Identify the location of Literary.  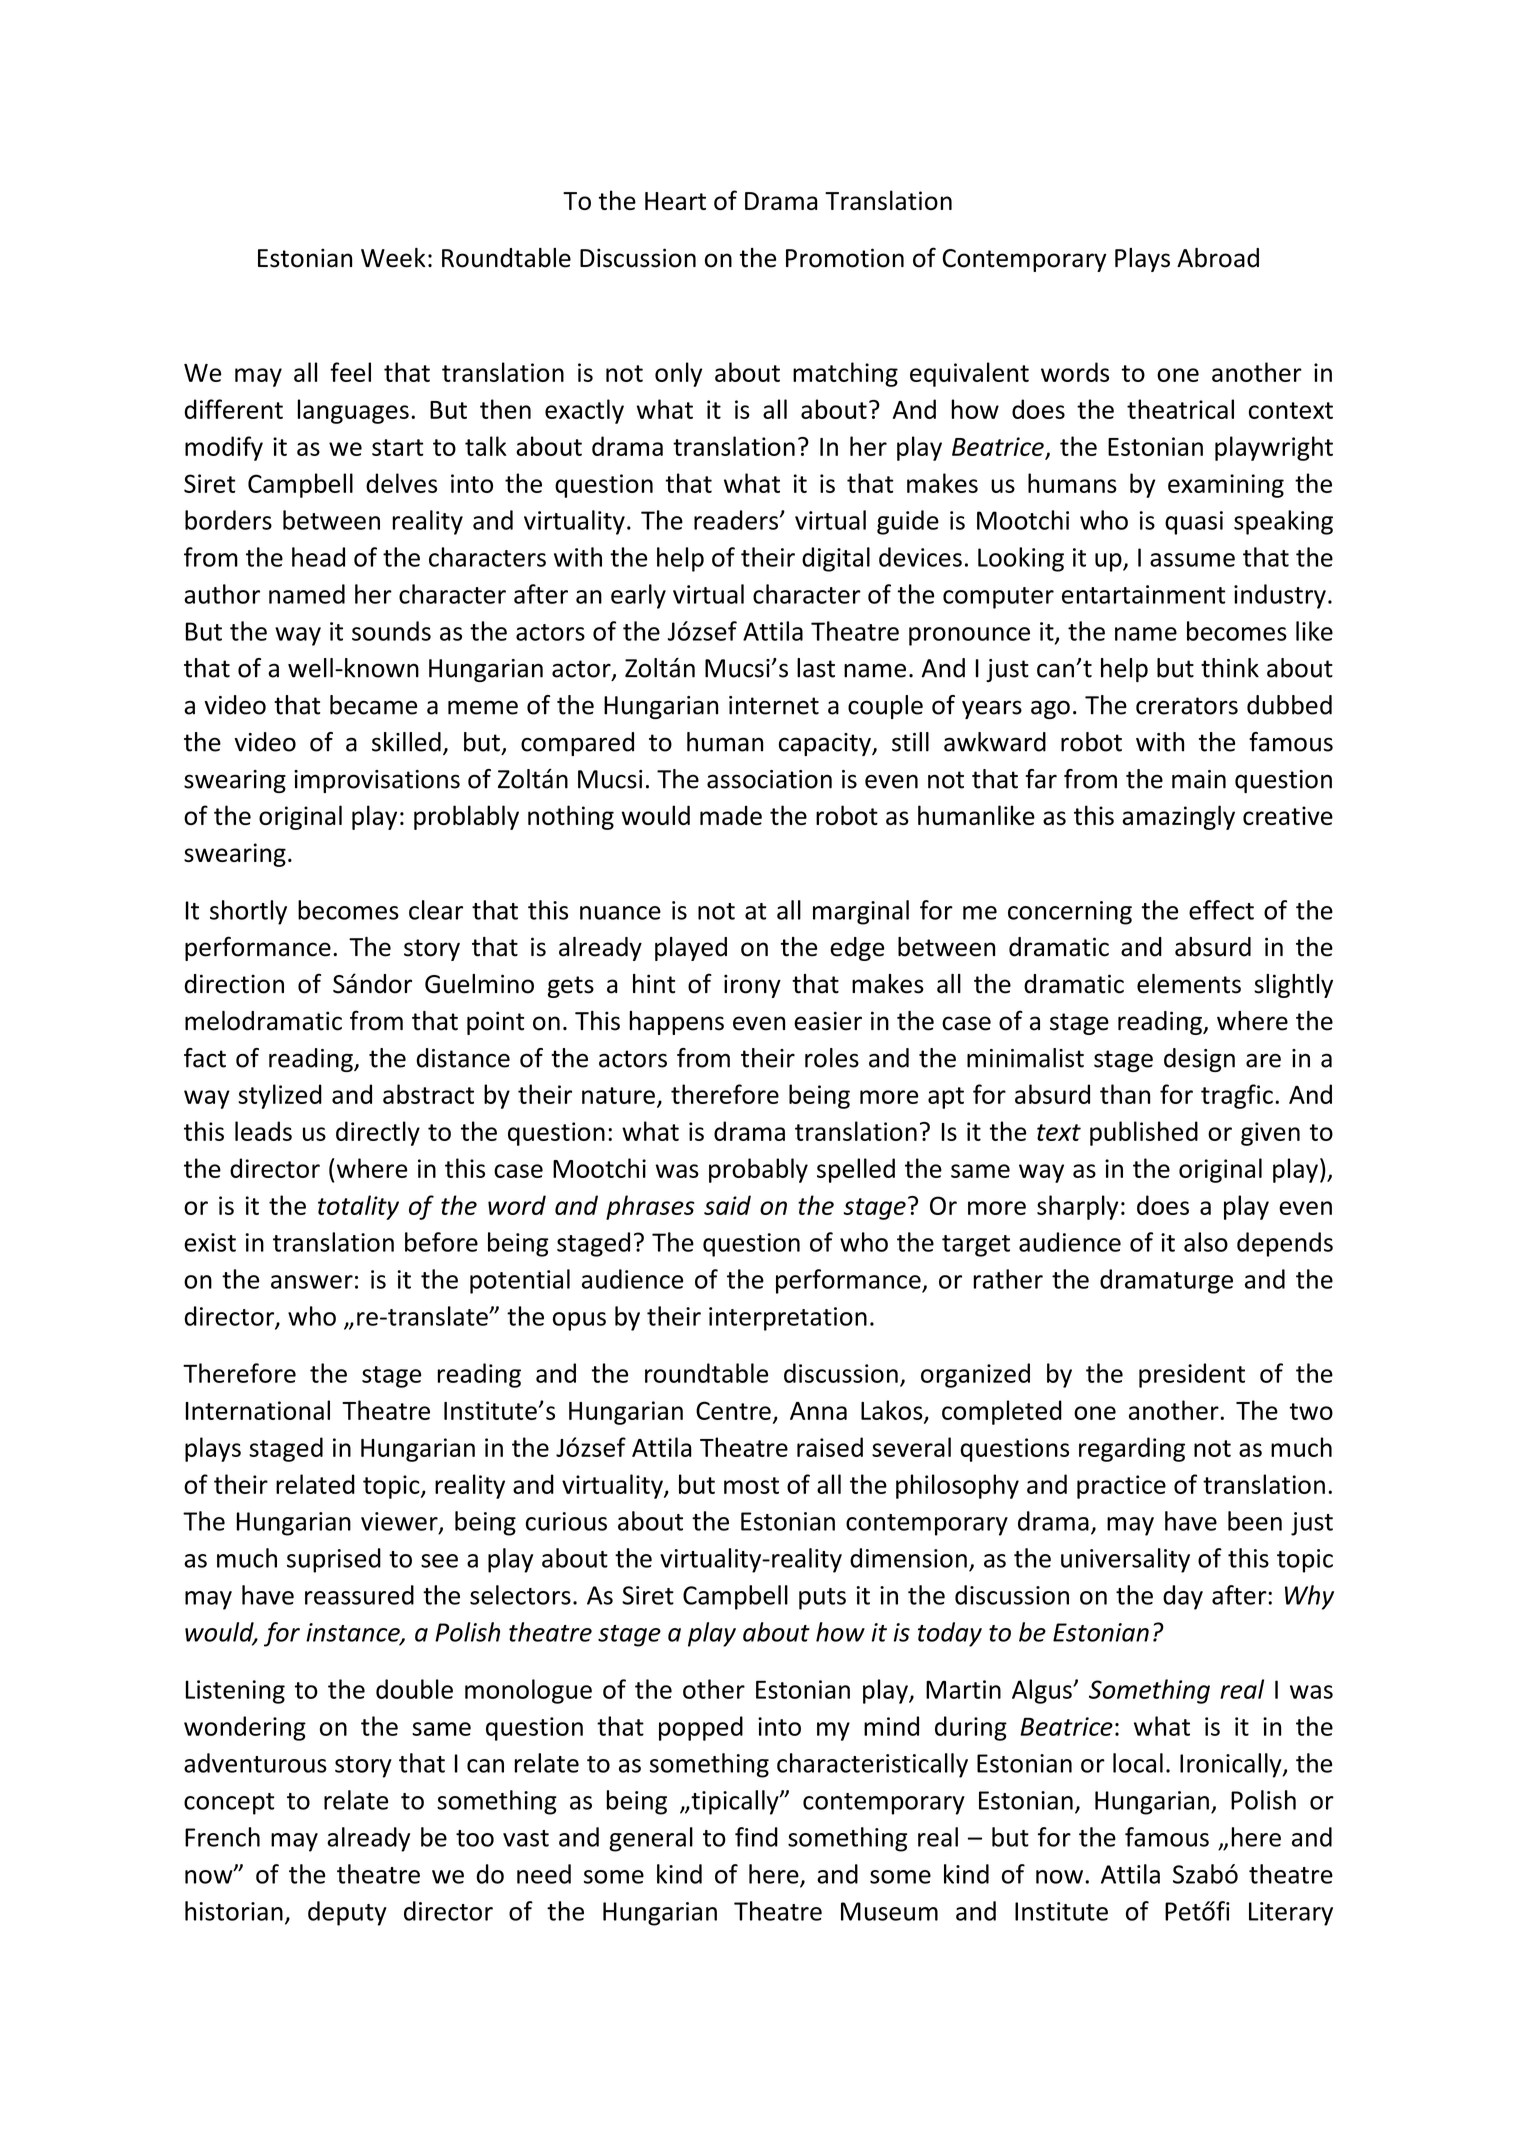
(1291, 1914).
